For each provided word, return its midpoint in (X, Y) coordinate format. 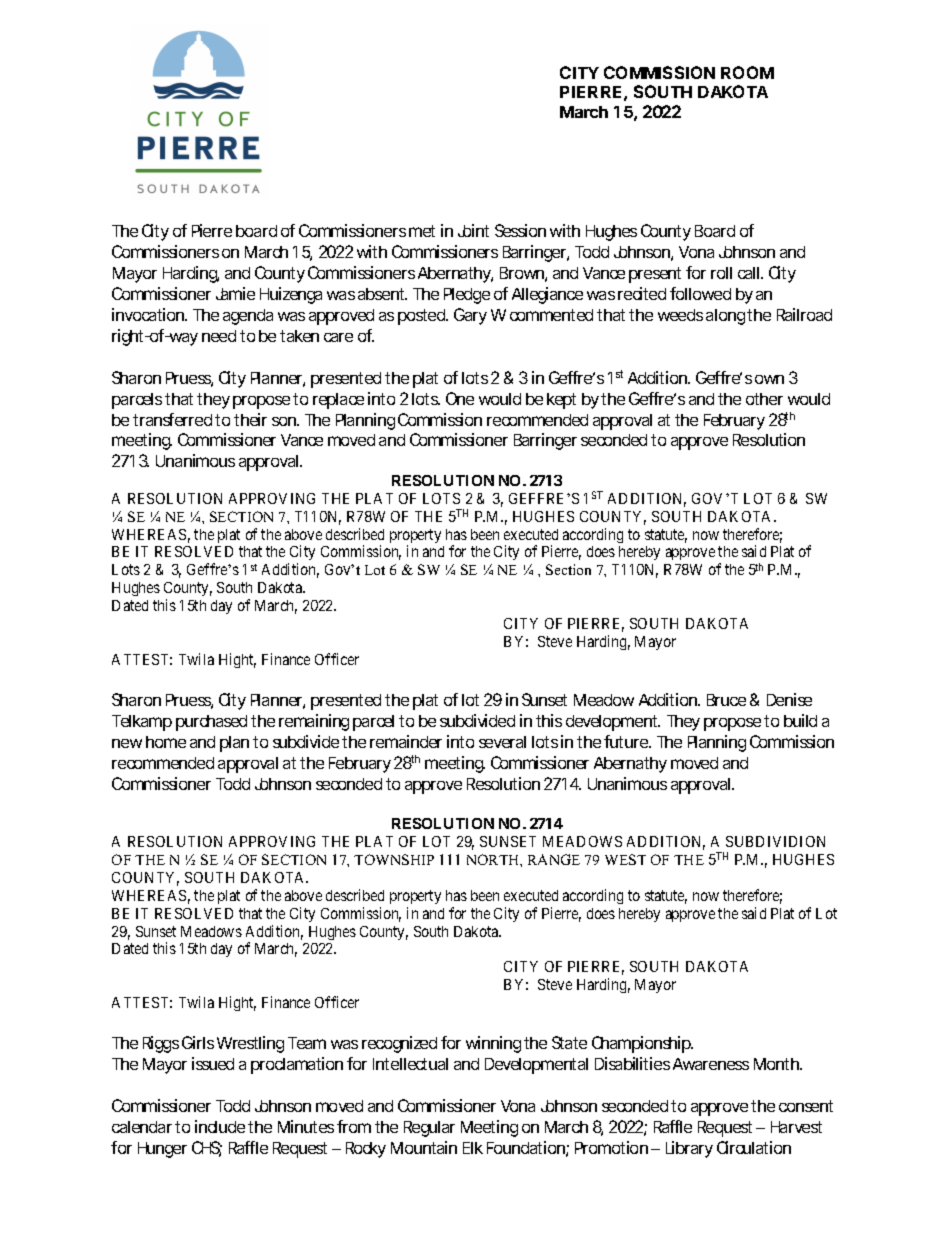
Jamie (235, 293)
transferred (172, 419)
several (502, 742)
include (220, 1126)
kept (561, 401)
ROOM (747, 72)
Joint (473, 230)
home (166, 742)
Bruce (726, 700)
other (764, 399)
